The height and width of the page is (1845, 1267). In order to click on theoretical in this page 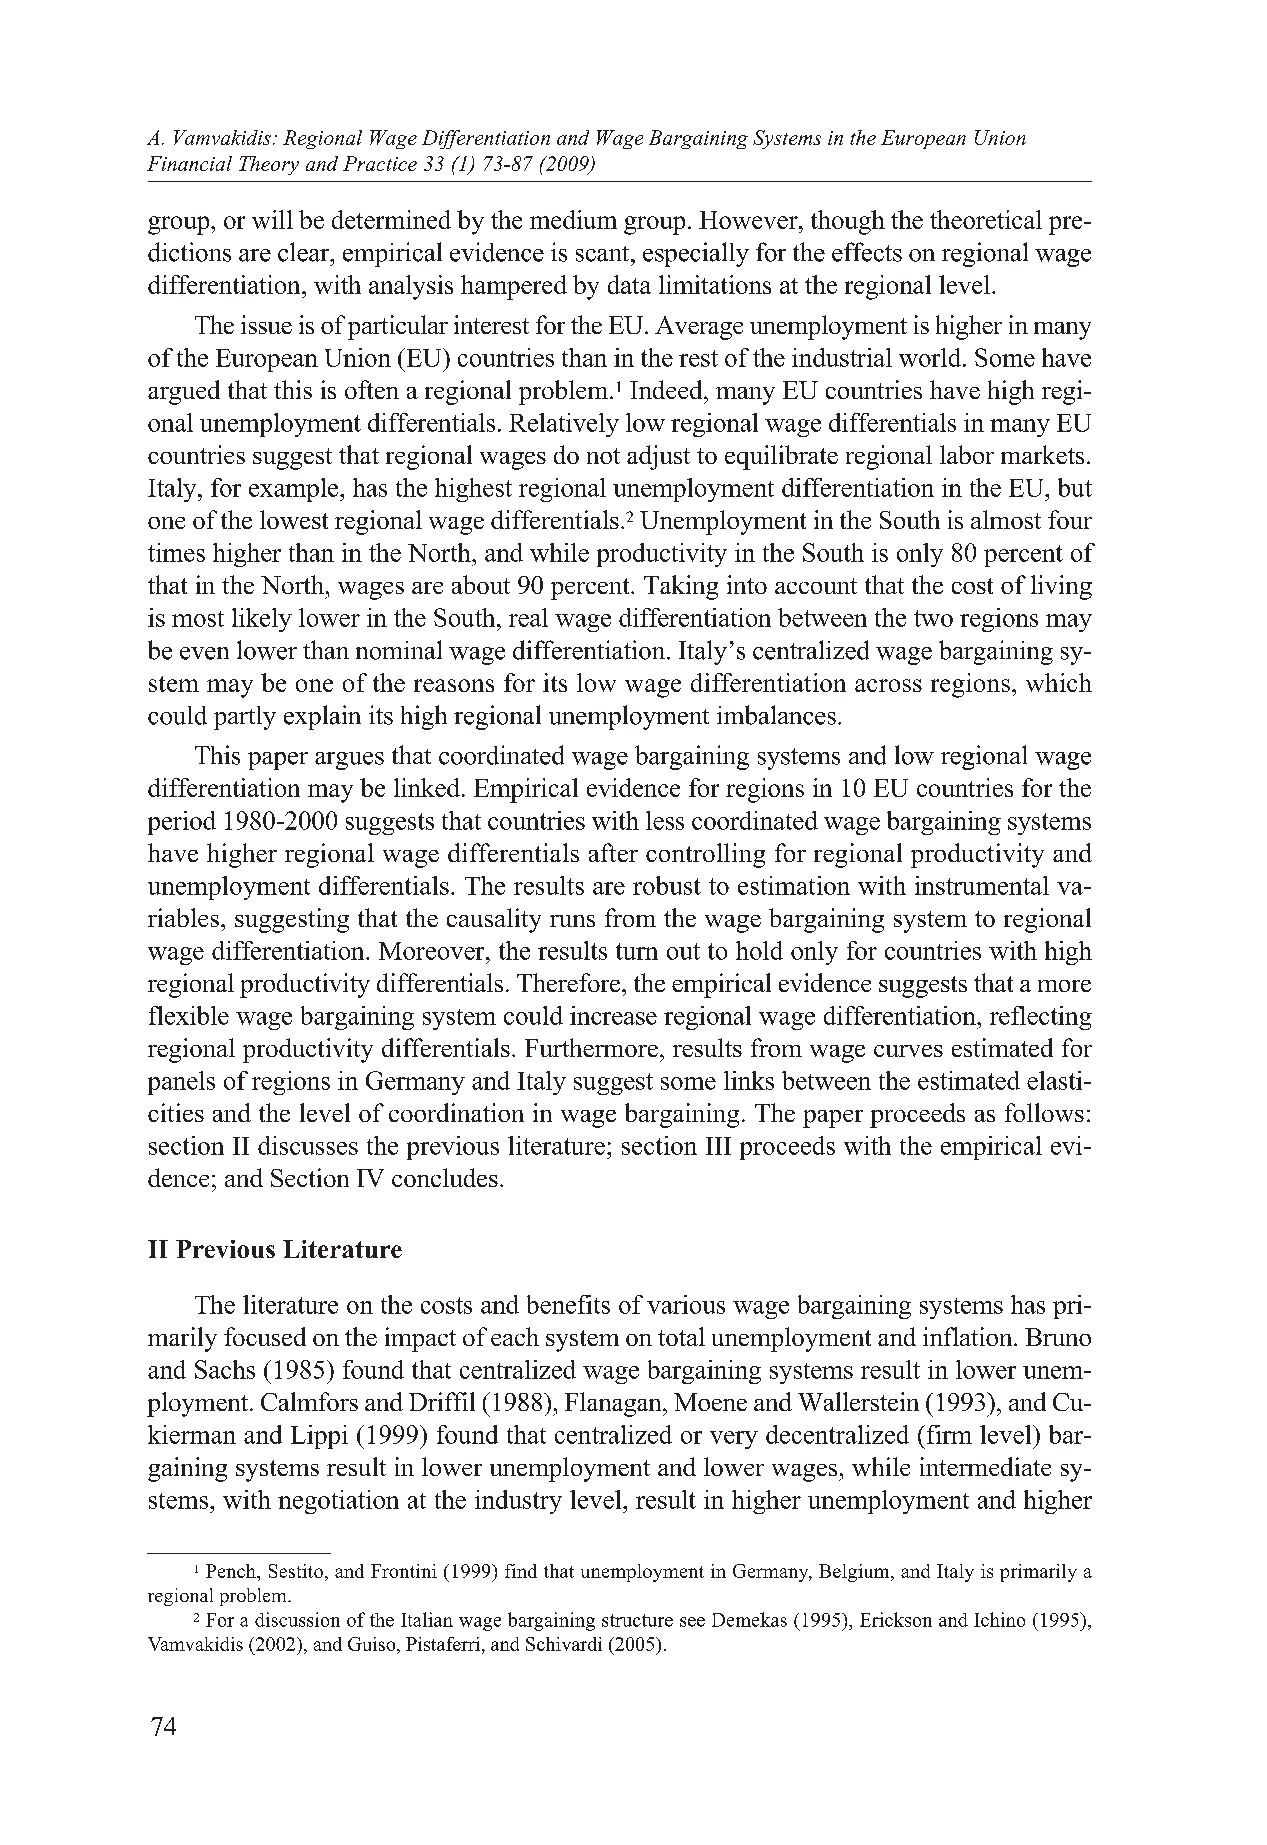, I will do `click(986, 219)`.
